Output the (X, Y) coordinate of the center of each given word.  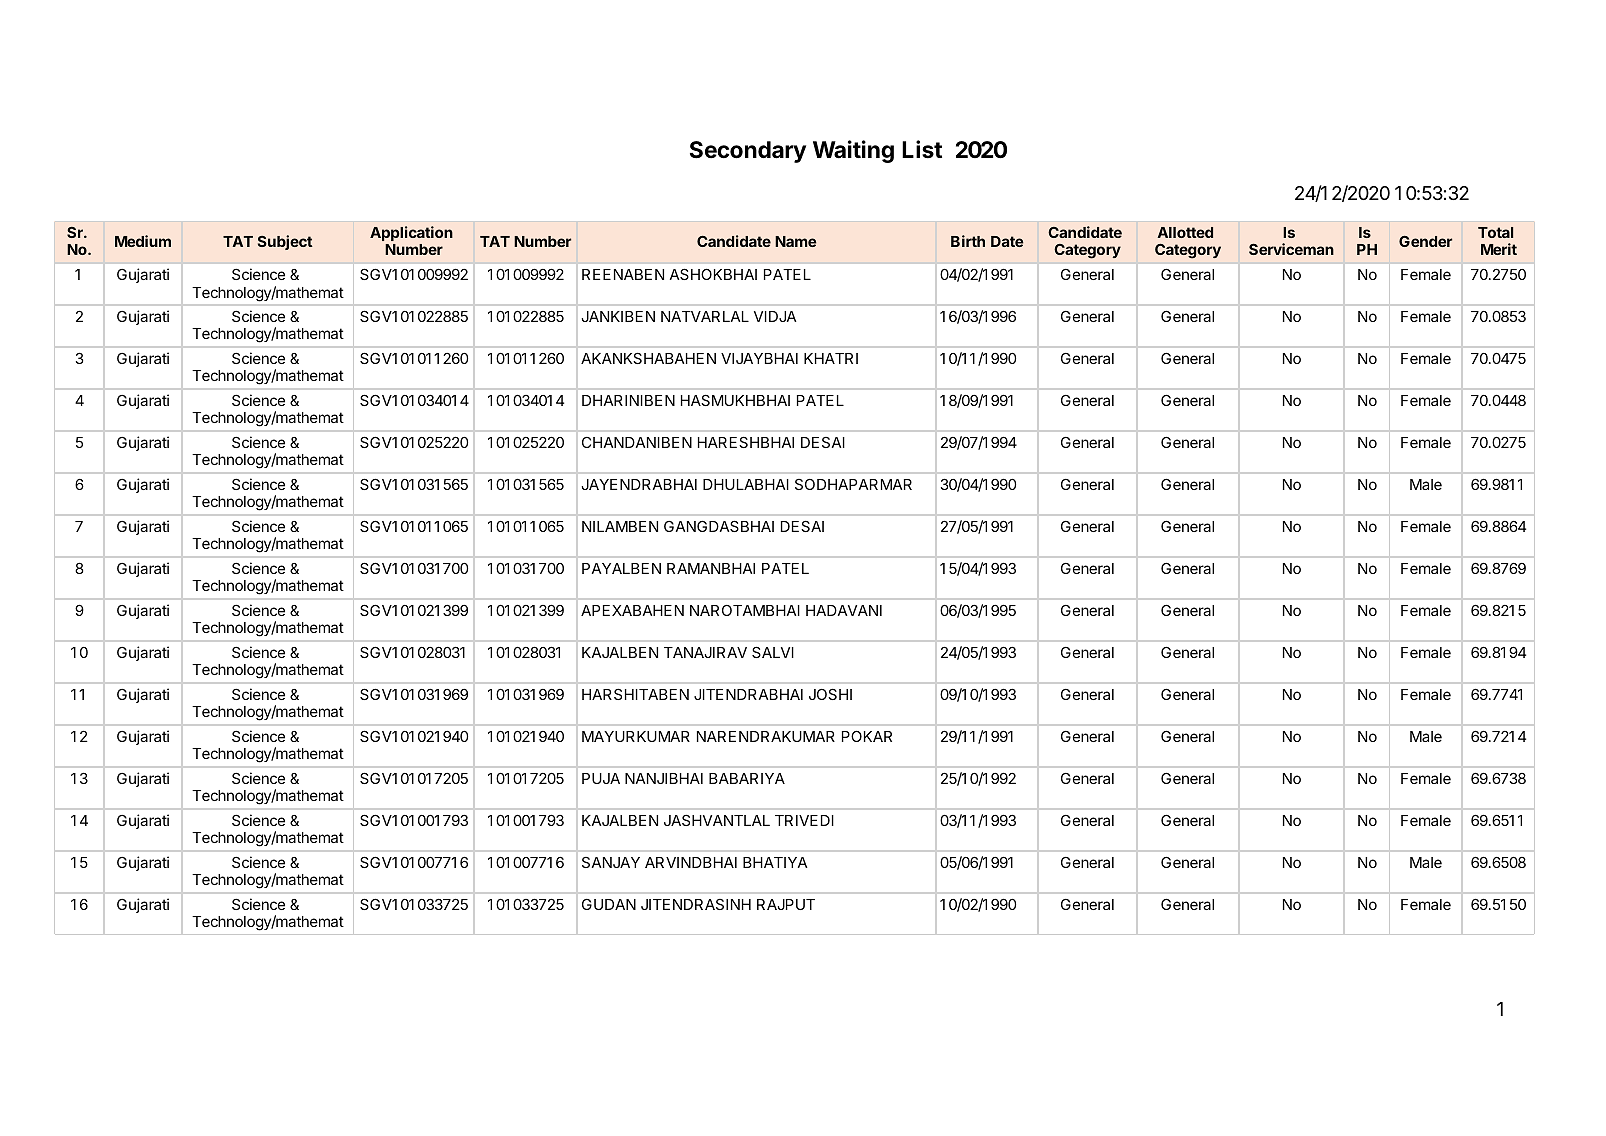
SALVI (773, 652)
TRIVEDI (804, 820)
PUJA (601, 778)
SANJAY (611, 862)
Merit (1499, 249)
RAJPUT (786, 904)
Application (411, 233)
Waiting (853, 151)
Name (796, 241)
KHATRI (831, 358)
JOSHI (830, 694)
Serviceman (1291, 249)
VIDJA (775, 316)
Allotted (1185, 232)
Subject (285, 242)
